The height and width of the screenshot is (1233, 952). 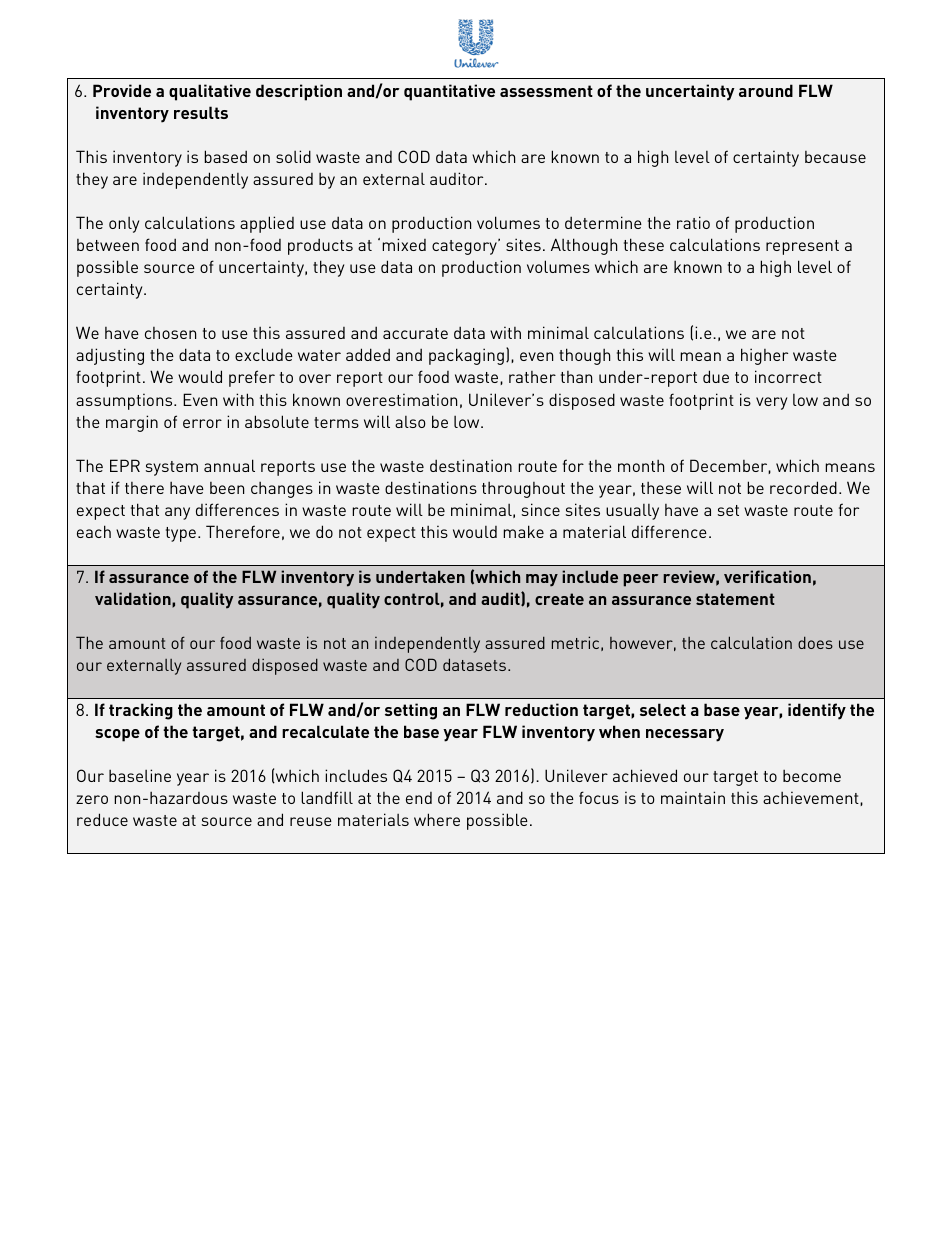 I want to click on statement, so click(x=735, y=599).
